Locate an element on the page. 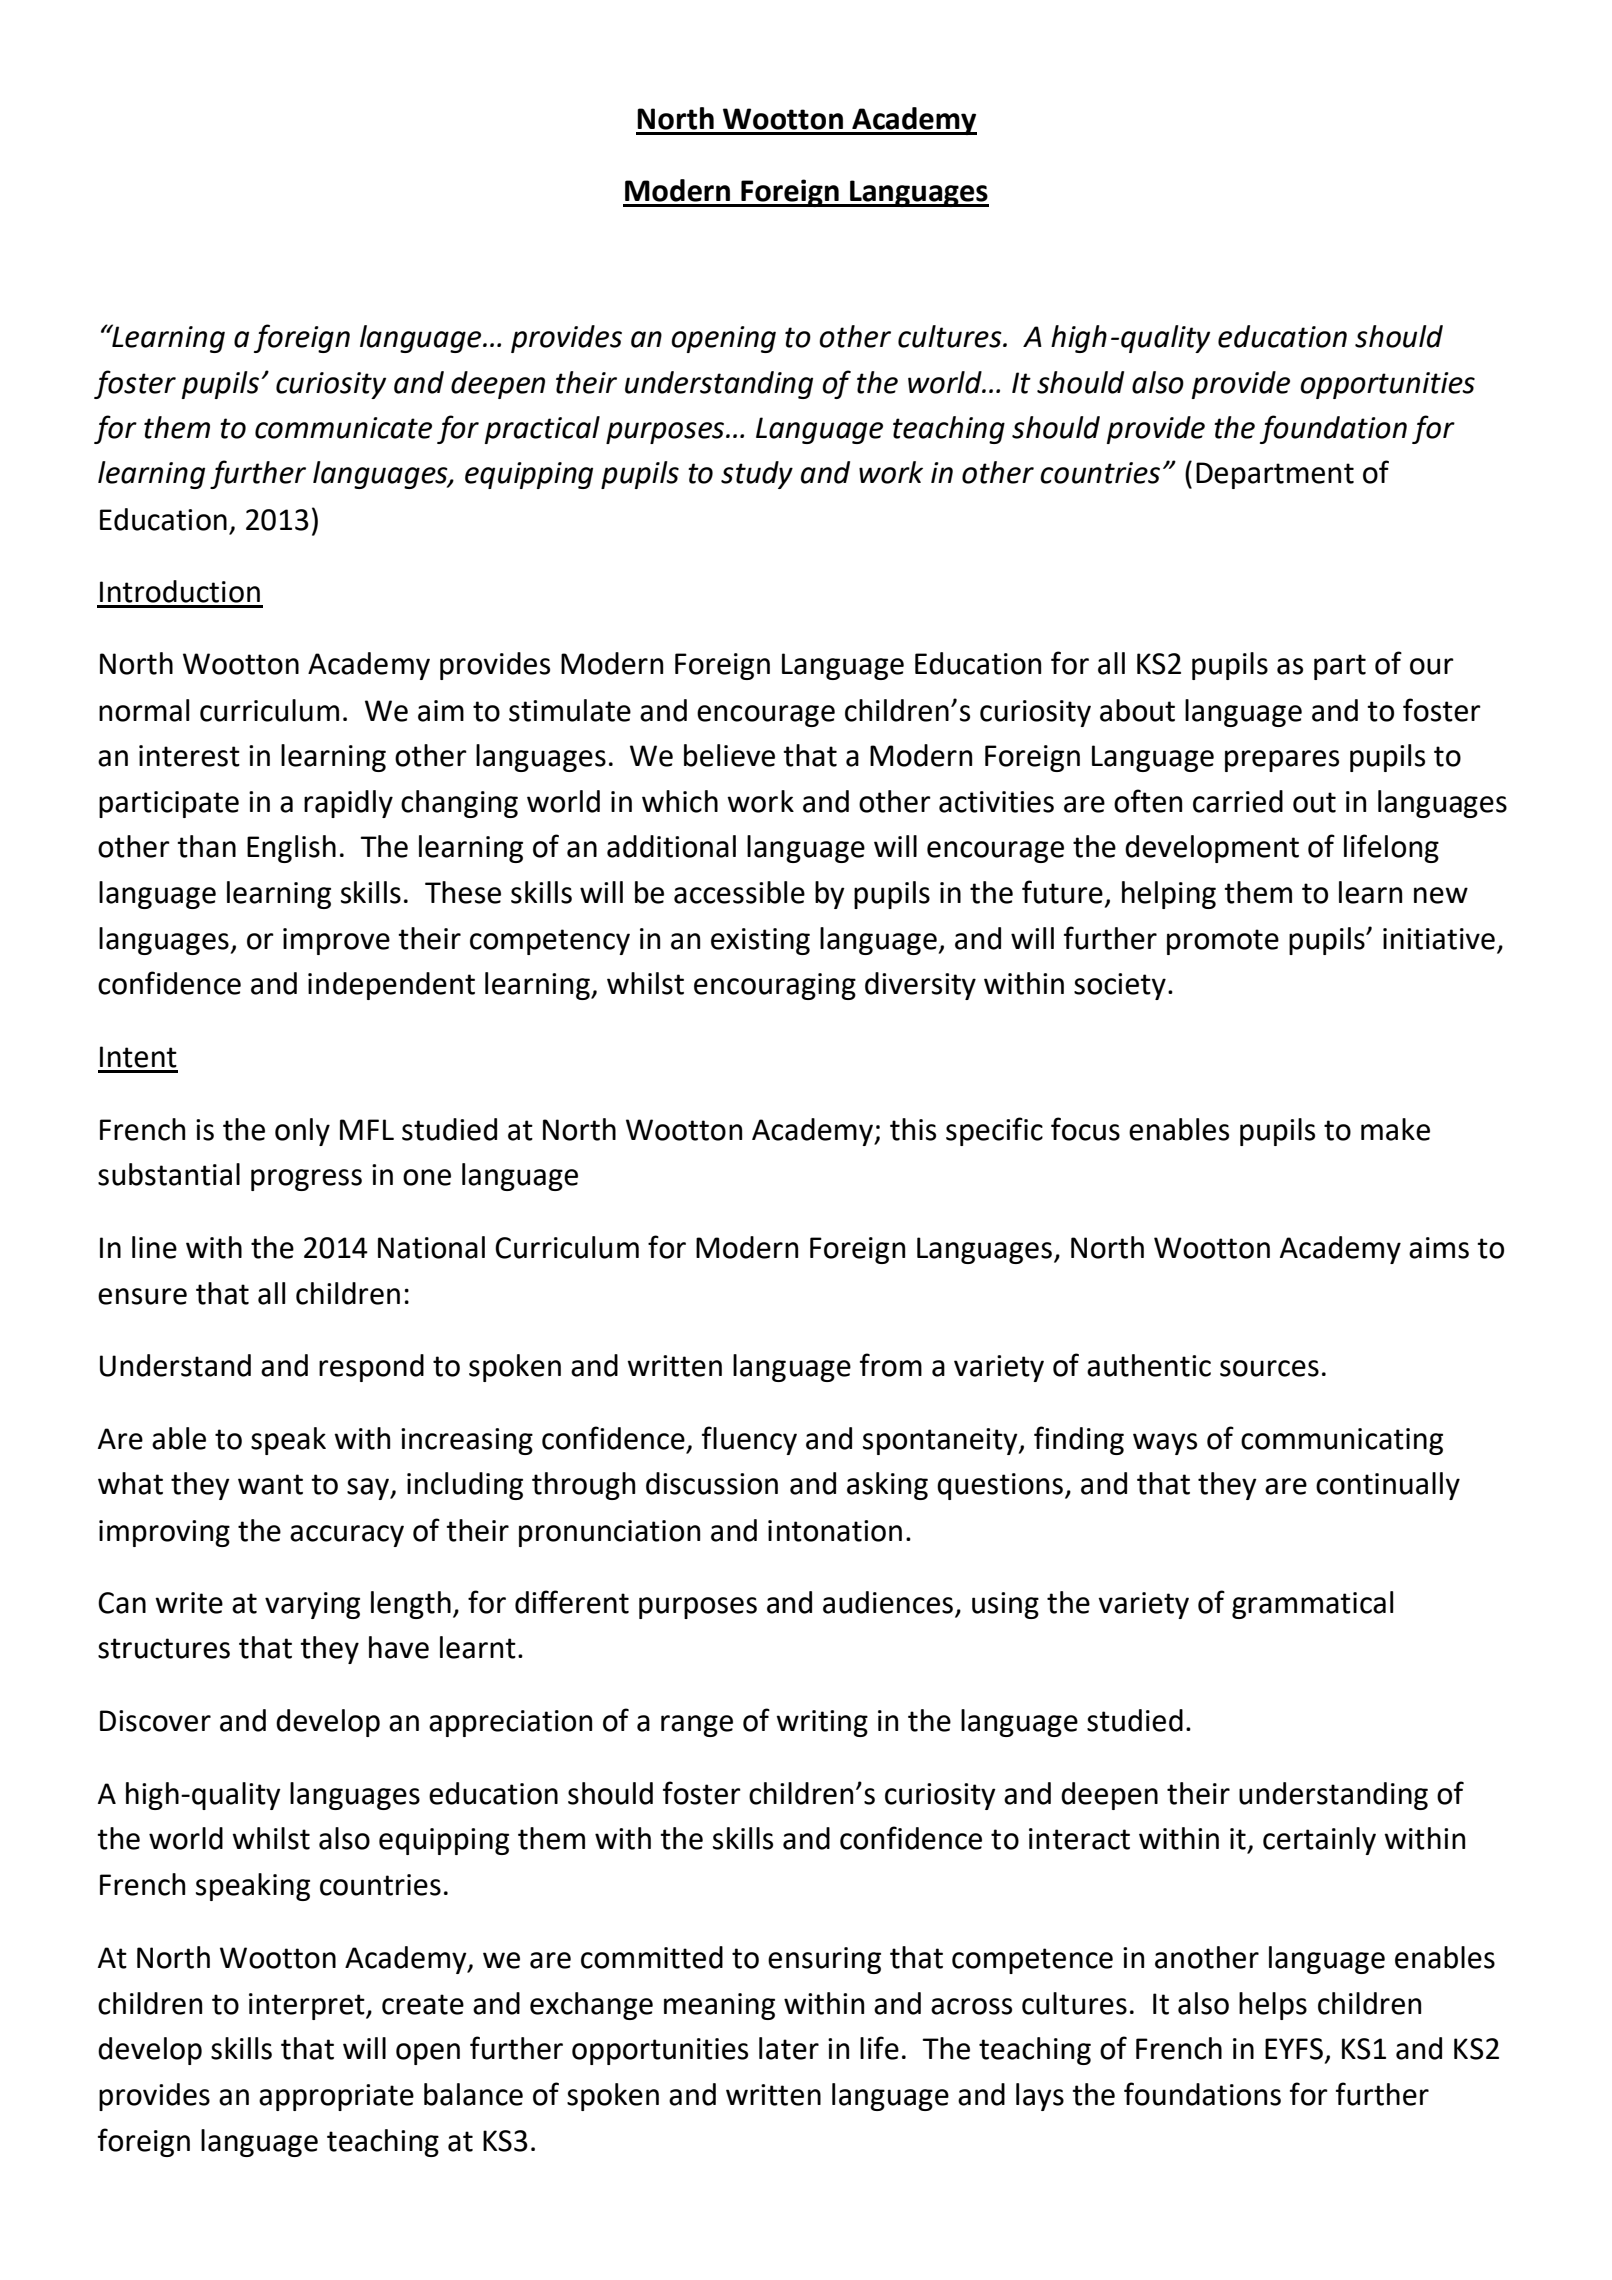 This image has width=1612, height=2280. accessible is located at coordinates (739, 892).
